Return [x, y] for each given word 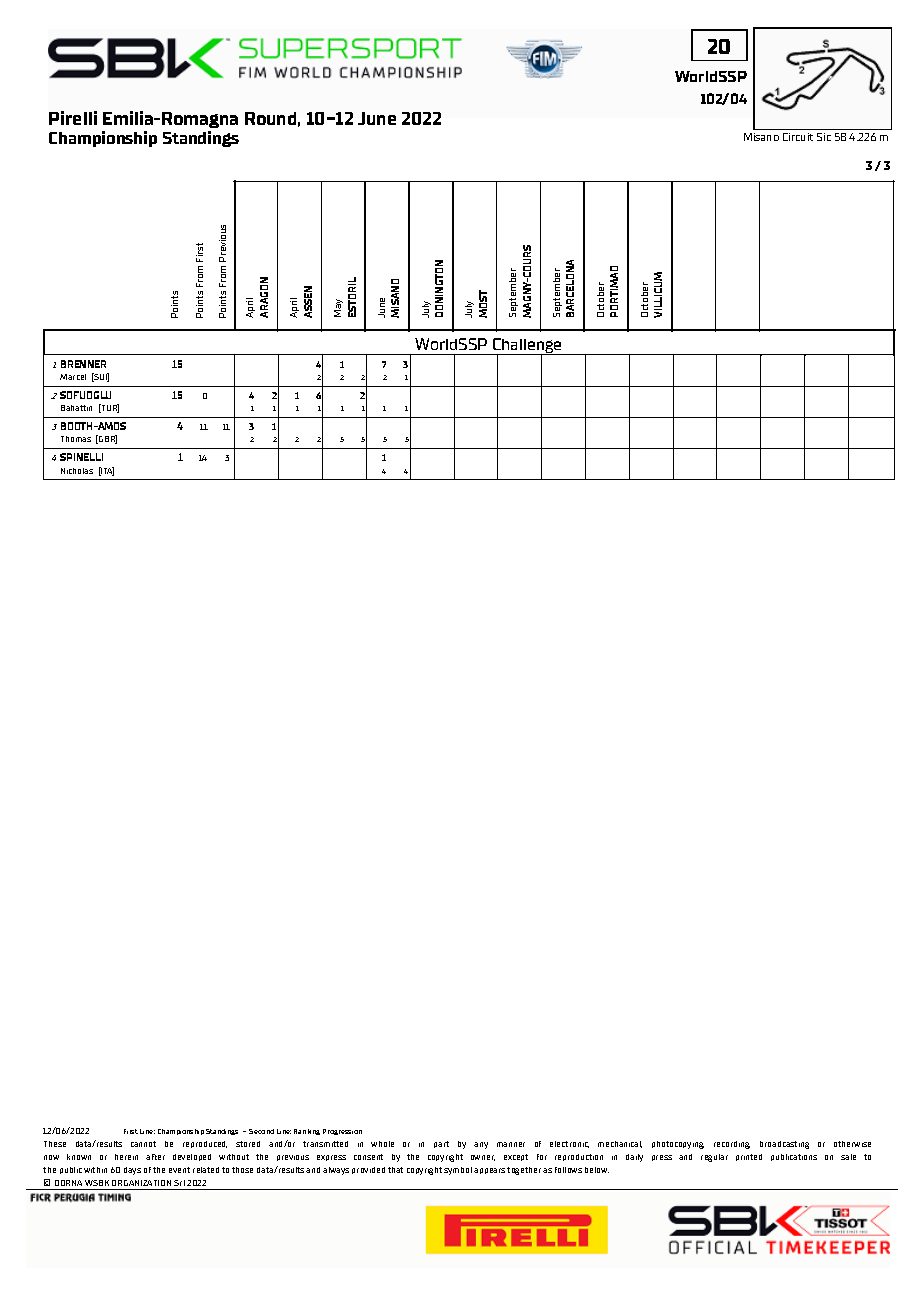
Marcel [73, 377]
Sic [824, 137]
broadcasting [784, 1145]
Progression [342, 1132]
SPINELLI [81, 457]
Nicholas [77, 471]
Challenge [527, 347]
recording [732, 1145]
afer [155, 1157]
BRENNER [83, 364]
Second [261, 1131]
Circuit [798, 137]
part [441, 1144]
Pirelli [73, 118]
